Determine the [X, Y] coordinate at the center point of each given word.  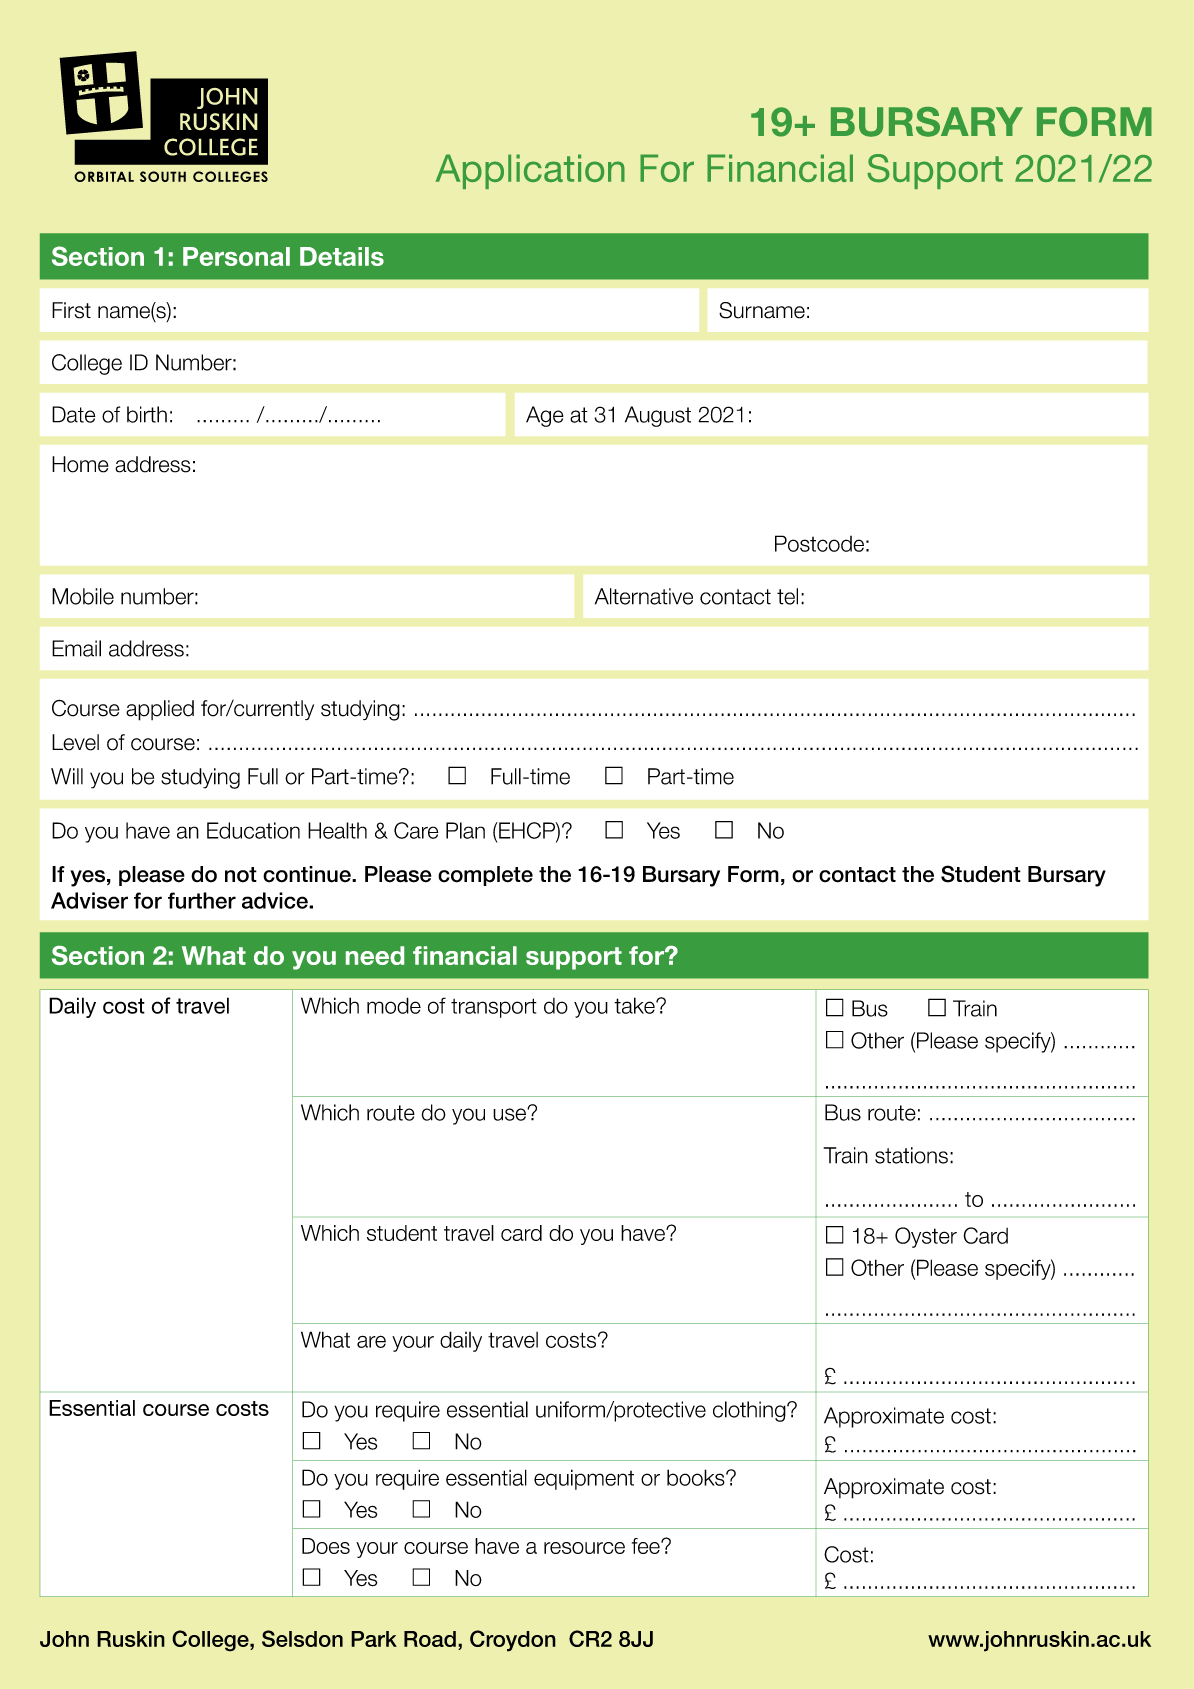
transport [494, 1008]
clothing [750, 1411]
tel [787, 596]
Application [530, 171]
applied [160, 710]
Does [326, 1546]
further [202, 900]
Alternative [644, 596]
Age [545, 416]
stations [911, 1155]
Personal [236, 256]
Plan [465, 830]
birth [147, 414]
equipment [584, 1479]
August [658, 416]
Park [374, 1639]
